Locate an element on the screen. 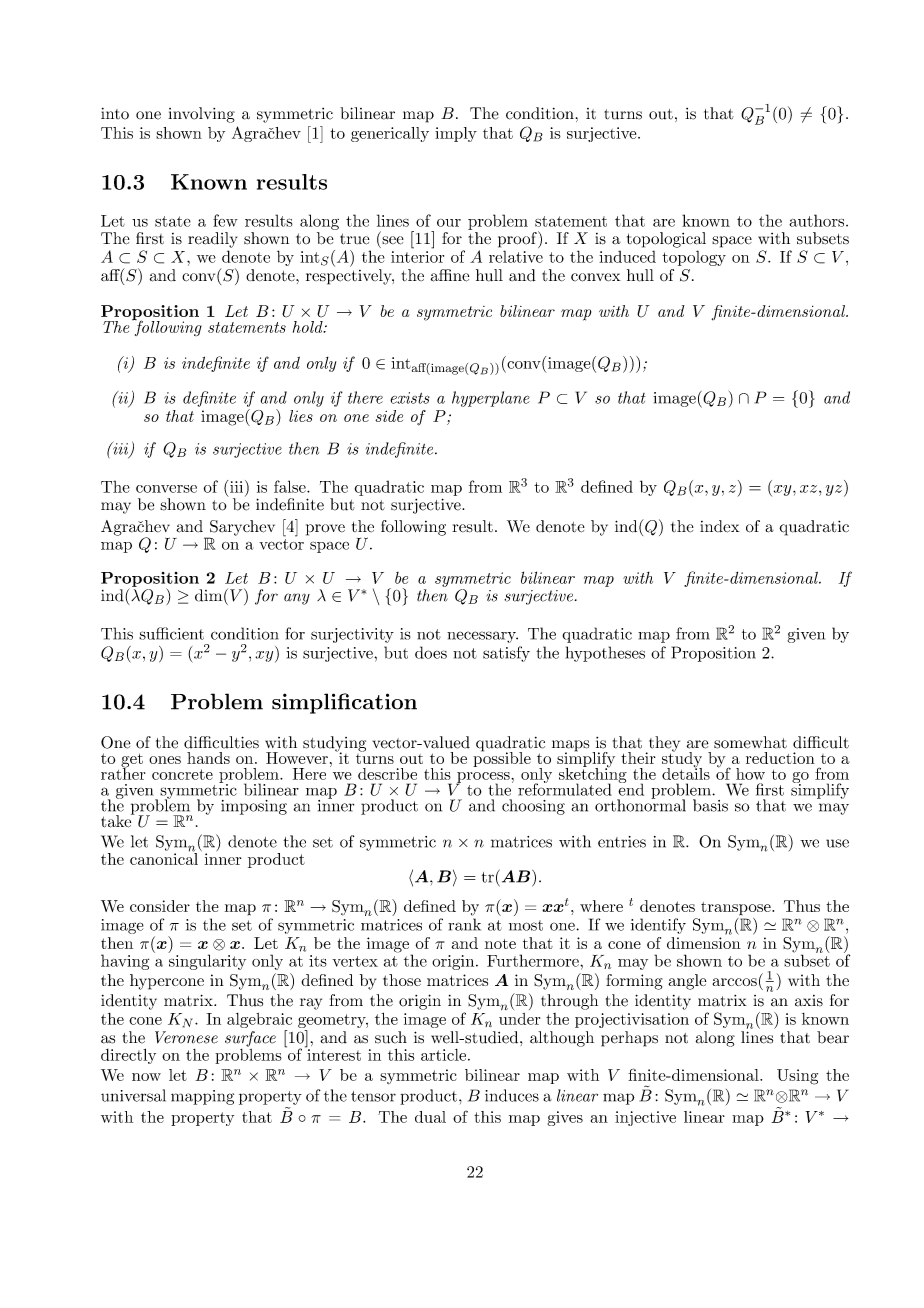  sufficient is located at coordinates (171, 633).
